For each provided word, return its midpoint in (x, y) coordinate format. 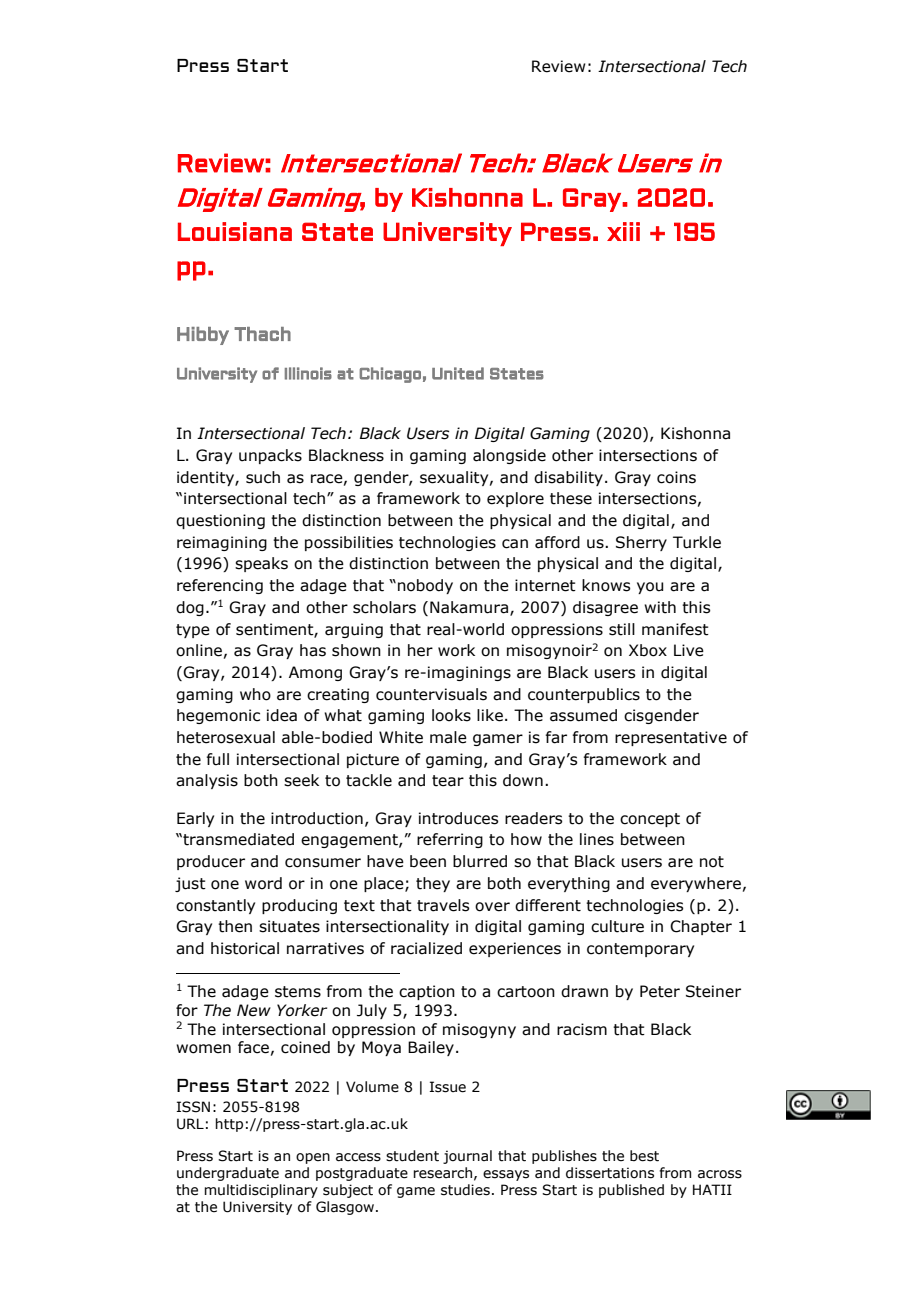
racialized (426, 948)
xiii (623, 231)
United (458, 373)
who (255, 694)
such (263, 477)
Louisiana (235, 231)
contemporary (640, 950)
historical (245, 948)
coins (676, 477)
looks (451, 715)
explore (515, 499)
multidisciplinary (261, 1191)
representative (671, 738)
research (442, 1173)
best (644, 1156)
